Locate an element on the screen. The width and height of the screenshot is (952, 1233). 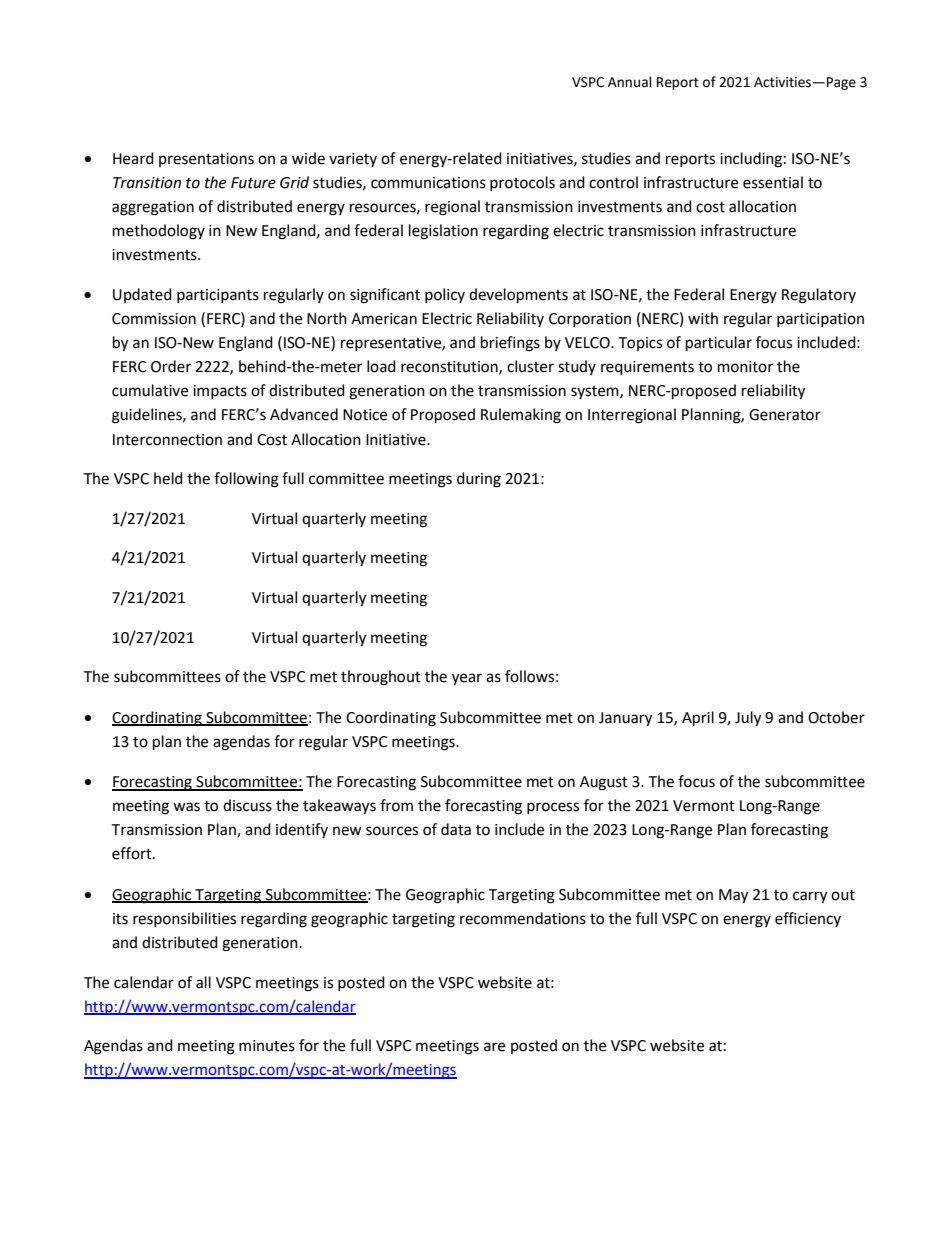
presentations is located at coordinates (206, 160).
